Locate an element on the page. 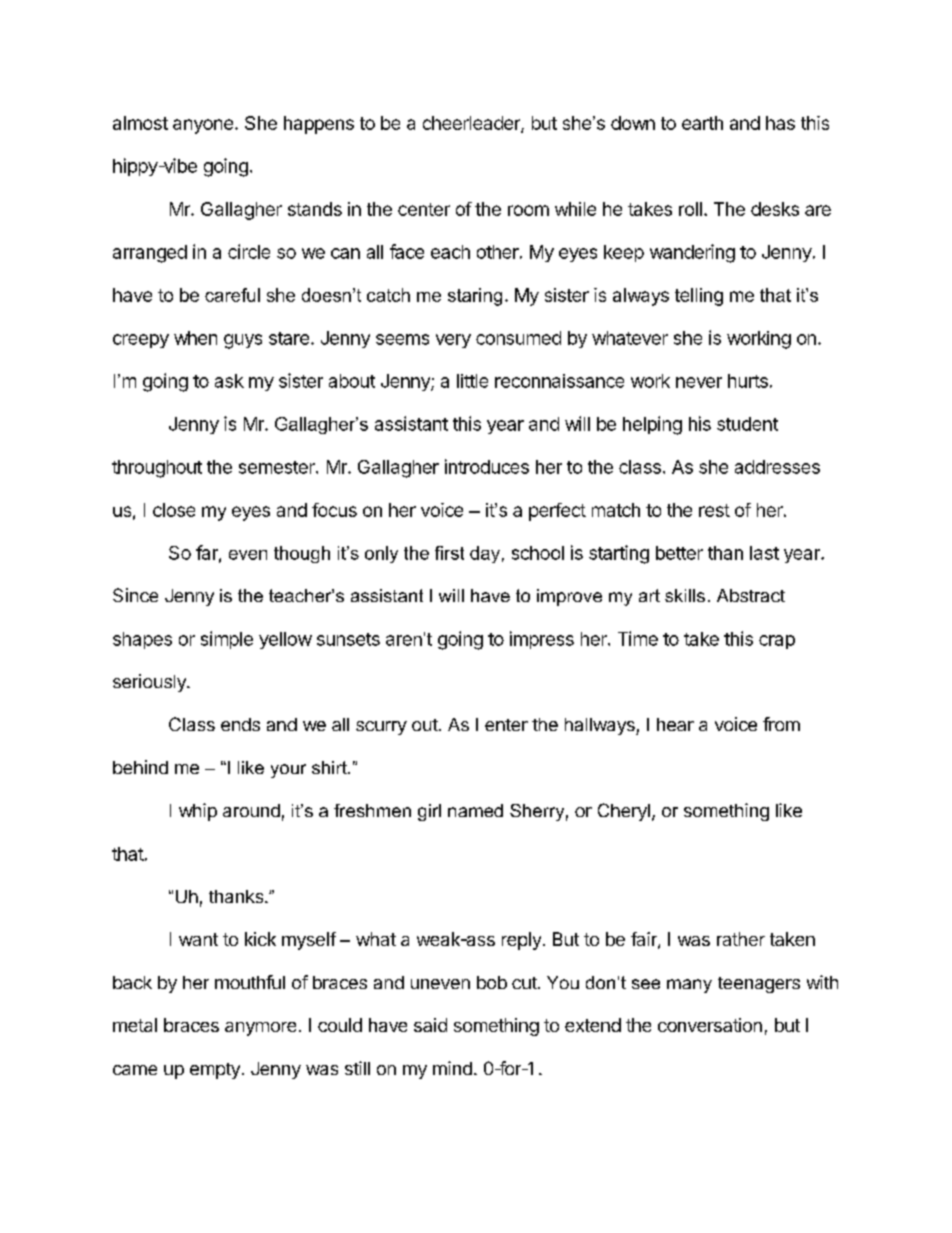 The height and width of the document is (1233, 952). day is located at coordinates (485, 554).
